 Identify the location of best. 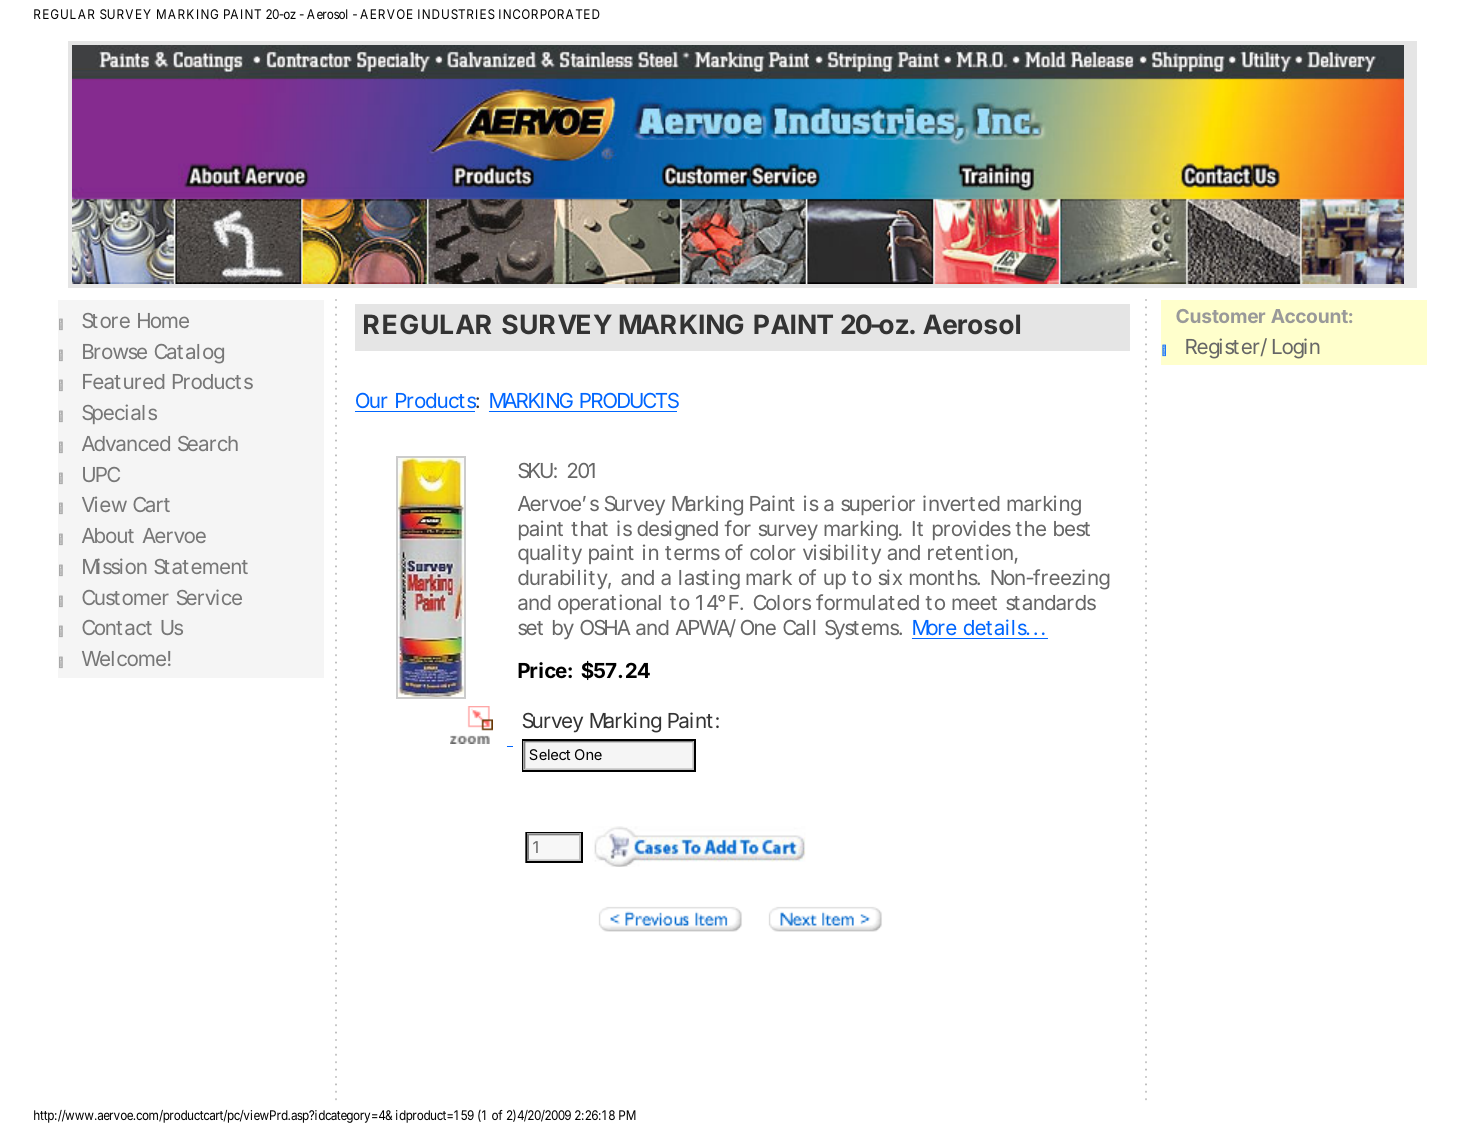
(1072, 528).
